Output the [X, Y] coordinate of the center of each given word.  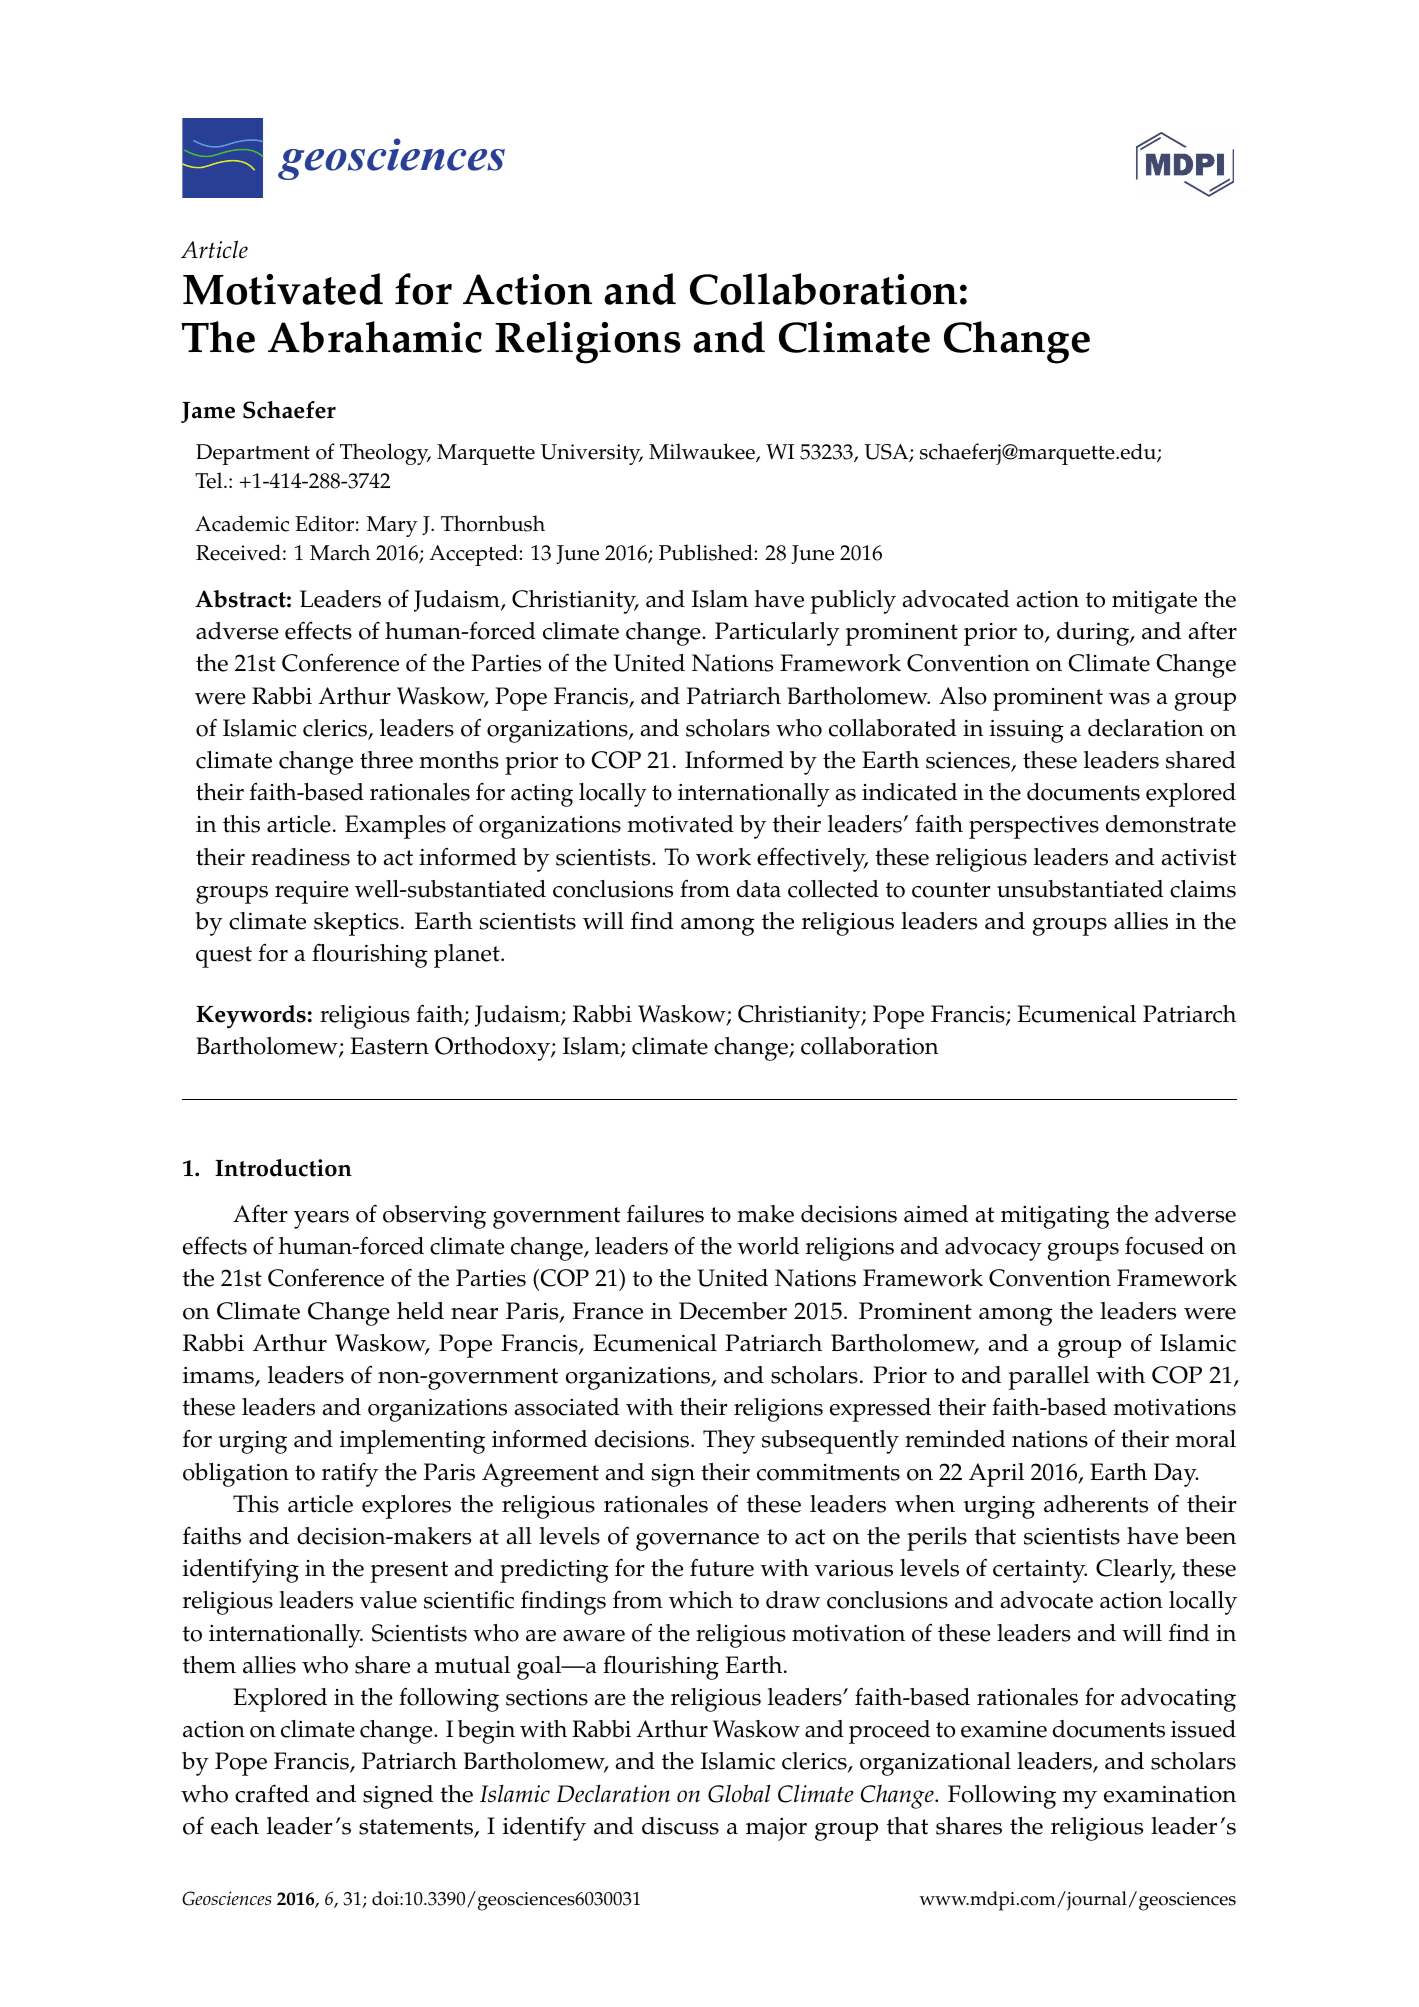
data [759, 889]
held [420, 1311]
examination [1170, 1794]
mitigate [1154, 602]
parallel [1049, 1378]
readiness [300, 857]
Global [739, 1793]
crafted [272, 1793]
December [733, 1311]
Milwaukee [703, 452]
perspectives [1034, 827]
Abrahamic [375, 337]
